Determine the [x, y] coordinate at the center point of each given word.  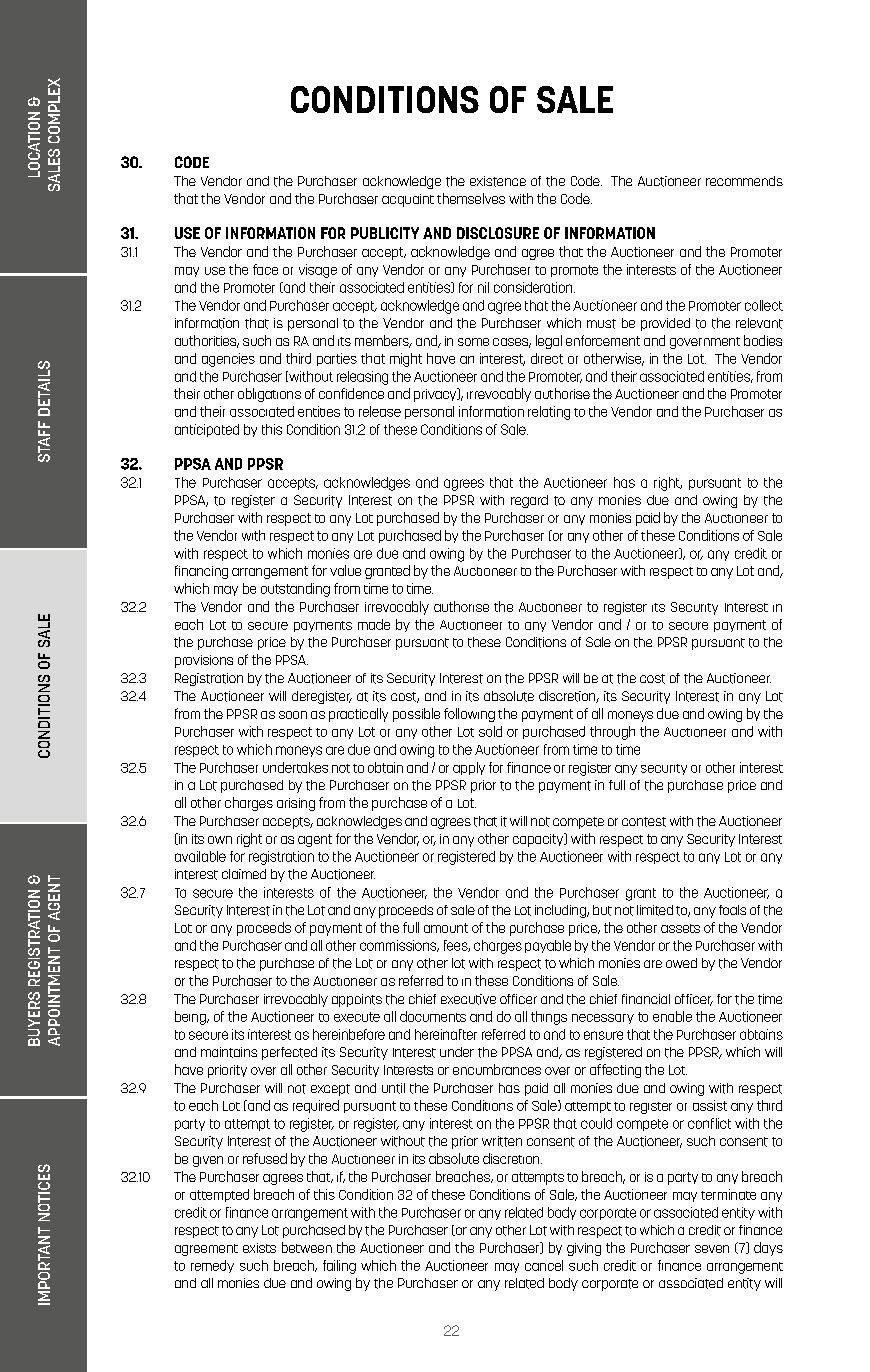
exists [259, 1248]
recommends [744, 181]
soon [293, 715]
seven [712, 1249]
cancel [544, 1265]
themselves [471, 198]
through [612, 733]
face [265, 269]
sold [490, 731]
